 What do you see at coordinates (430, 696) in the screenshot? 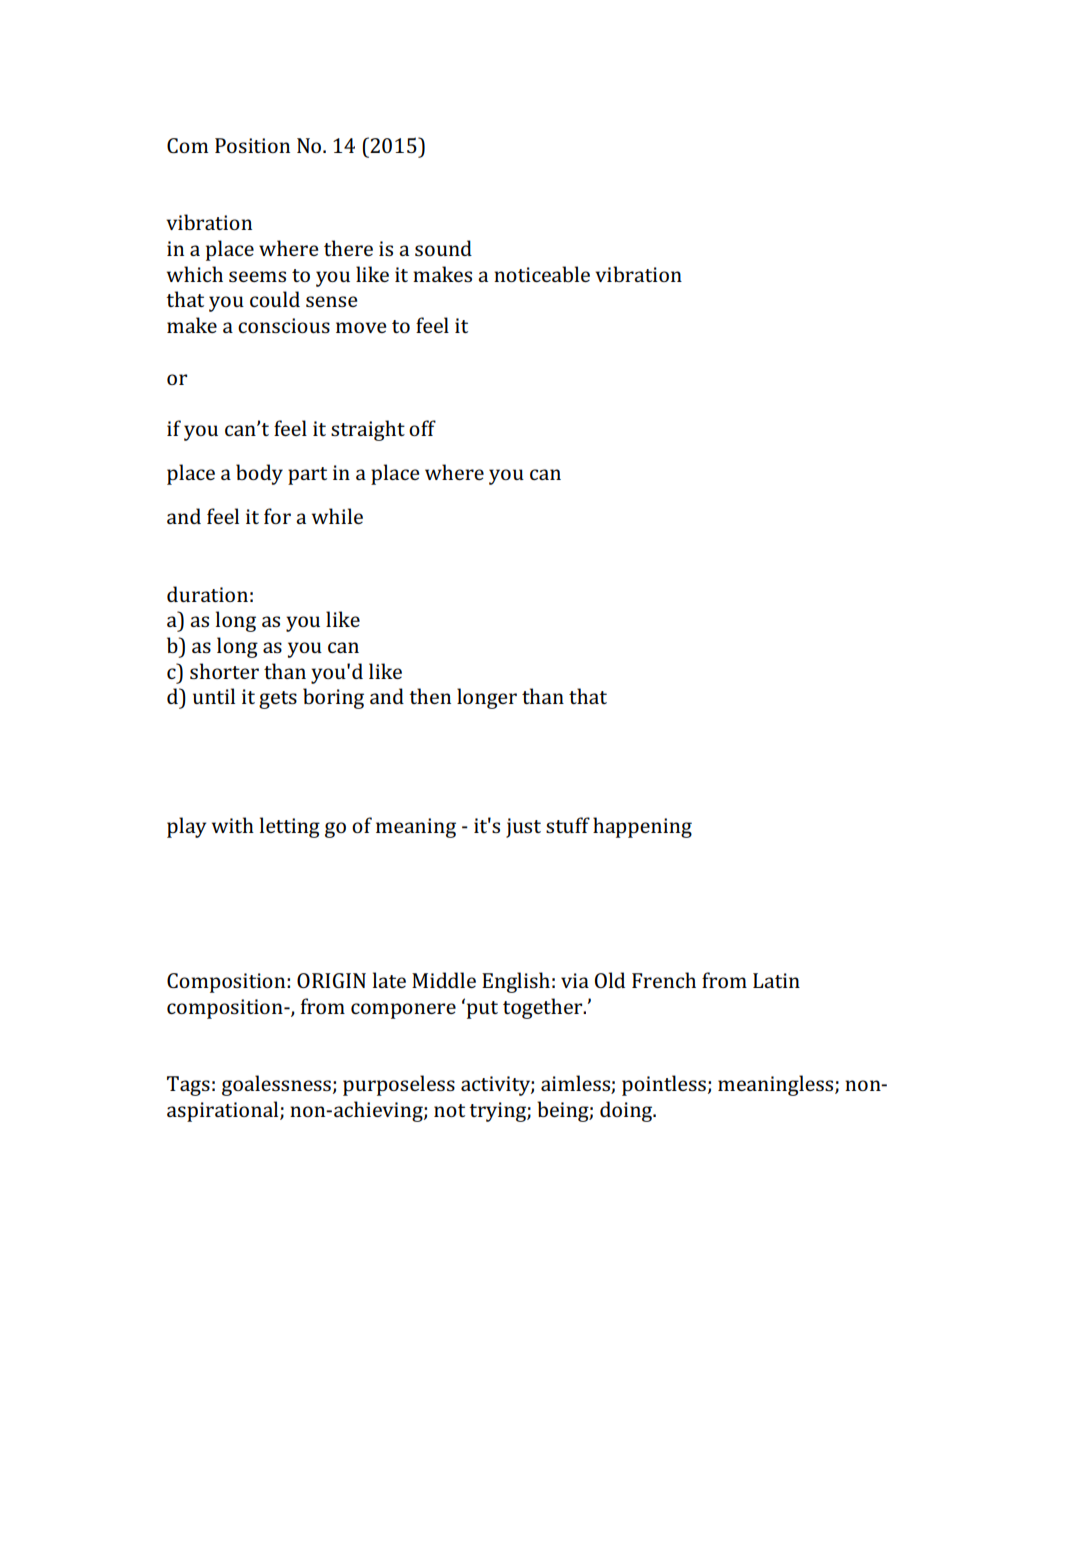
I see `then` at bounding box center [430, 696].
